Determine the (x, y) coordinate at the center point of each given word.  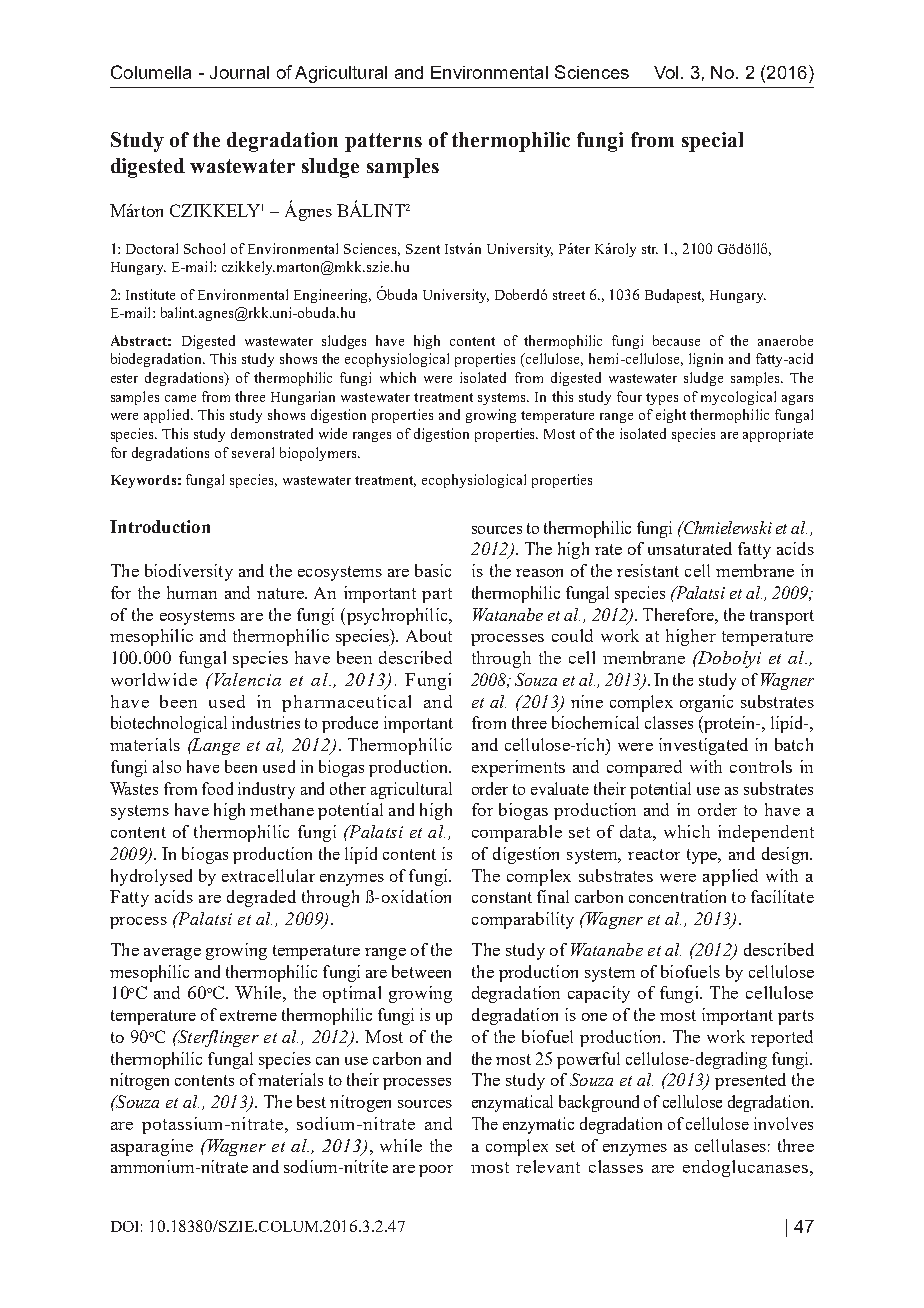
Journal (239, 72)
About (429, 635)
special (712, 142)
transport (782, 617)
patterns (383, 142)
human (192, 592)
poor (436, 1171)
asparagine (152, 1147)
